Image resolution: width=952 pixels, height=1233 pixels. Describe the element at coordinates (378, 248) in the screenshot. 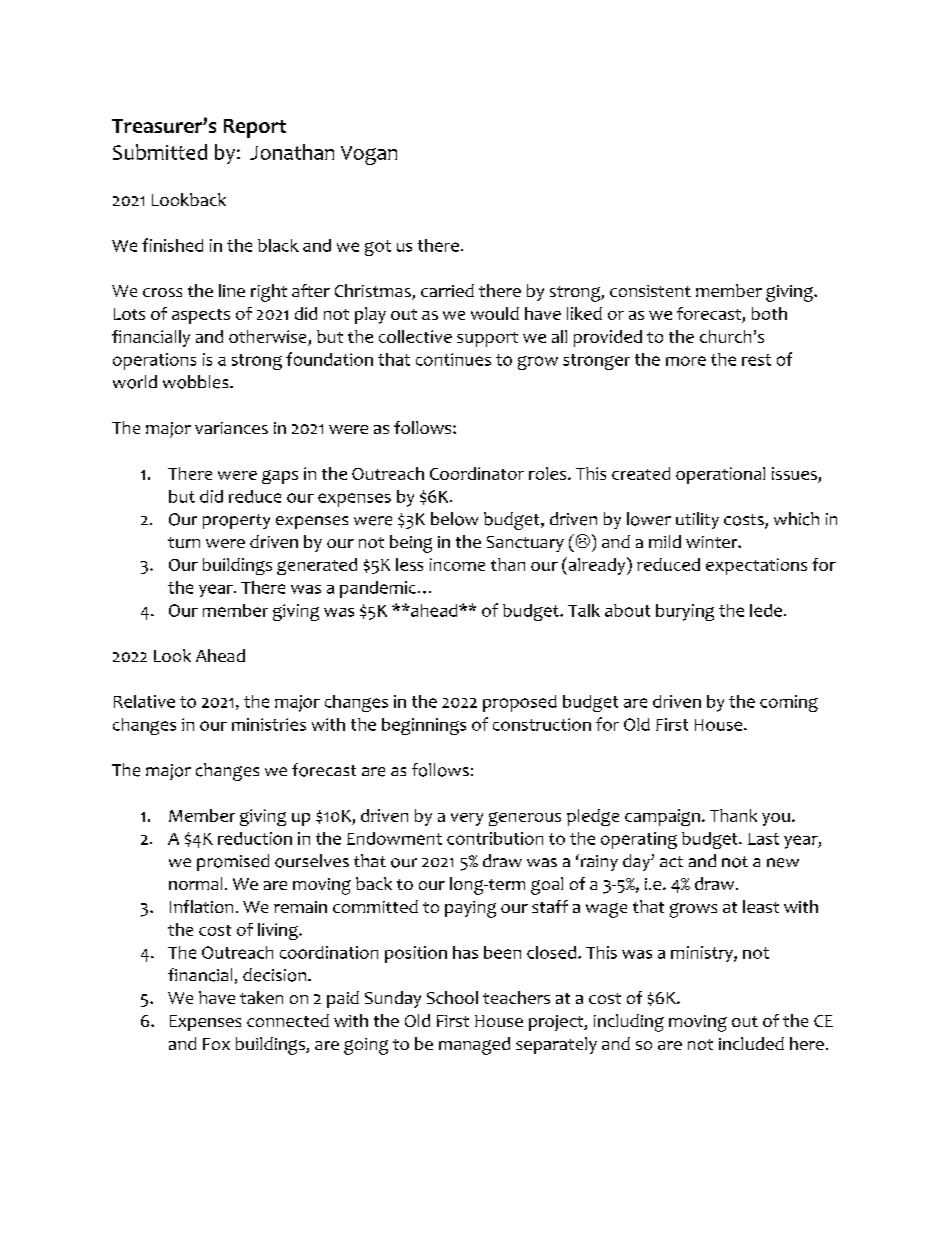

I see `got` at that location.
